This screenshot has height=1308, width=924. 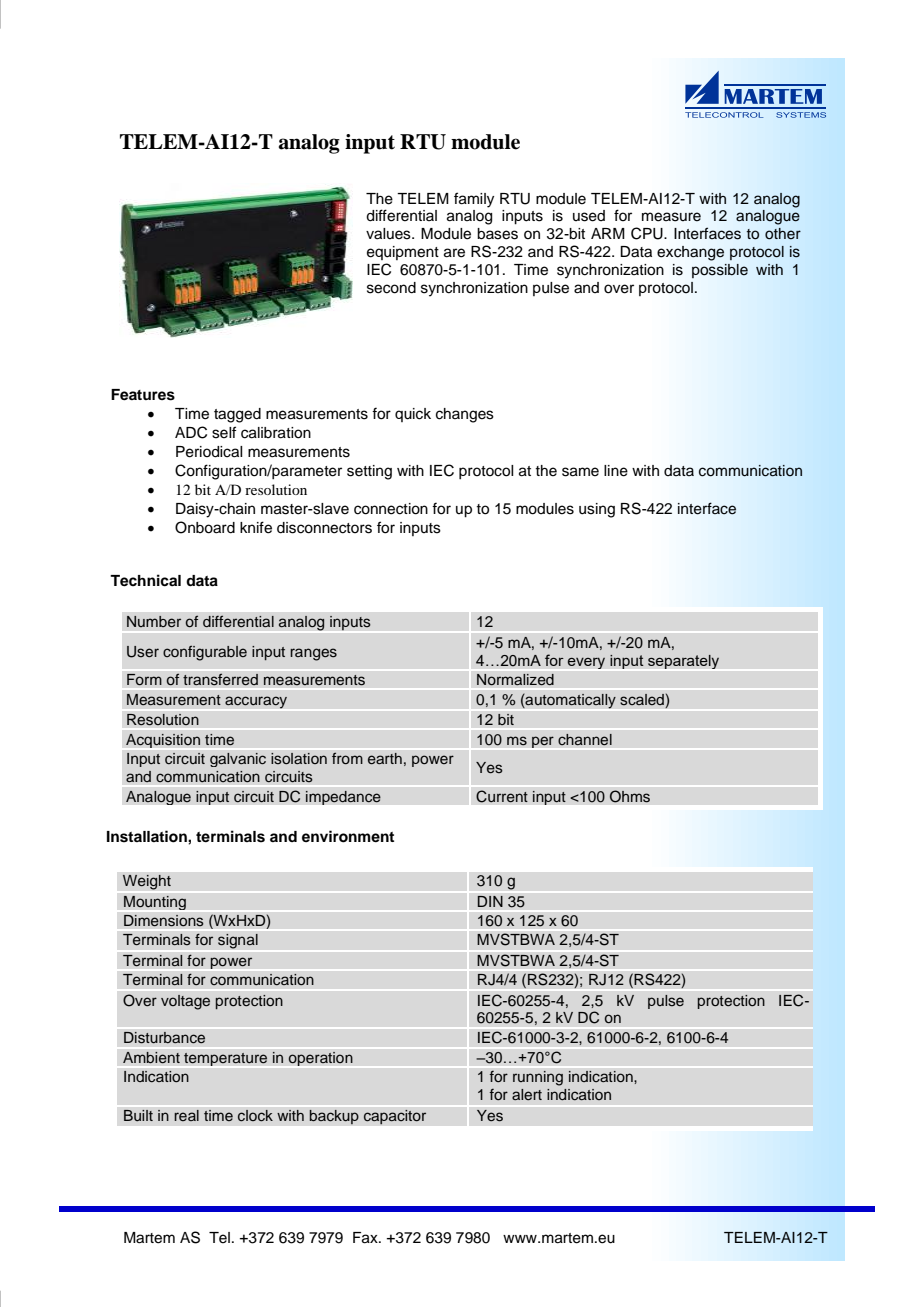 What do you see at coordinates (186, 1116) in the screenshot?
I see `real` at bounding box center [186, 1116].
